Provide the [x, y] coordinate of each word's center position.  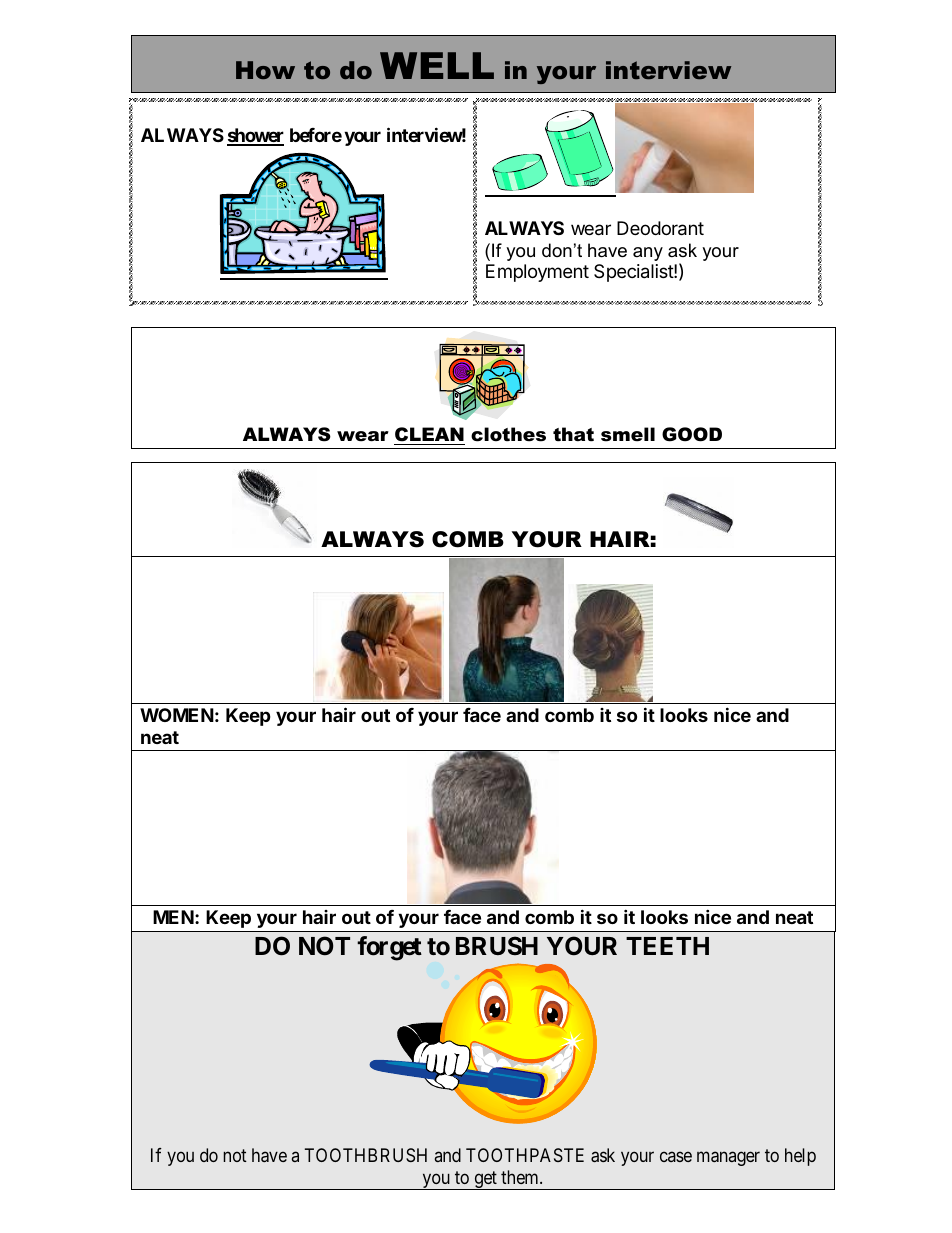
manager [728, 1159]
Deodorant [660, 228]
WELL [437, 65]
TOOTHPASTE [525, 1155]
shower [255, 136]
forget [389, 948]
